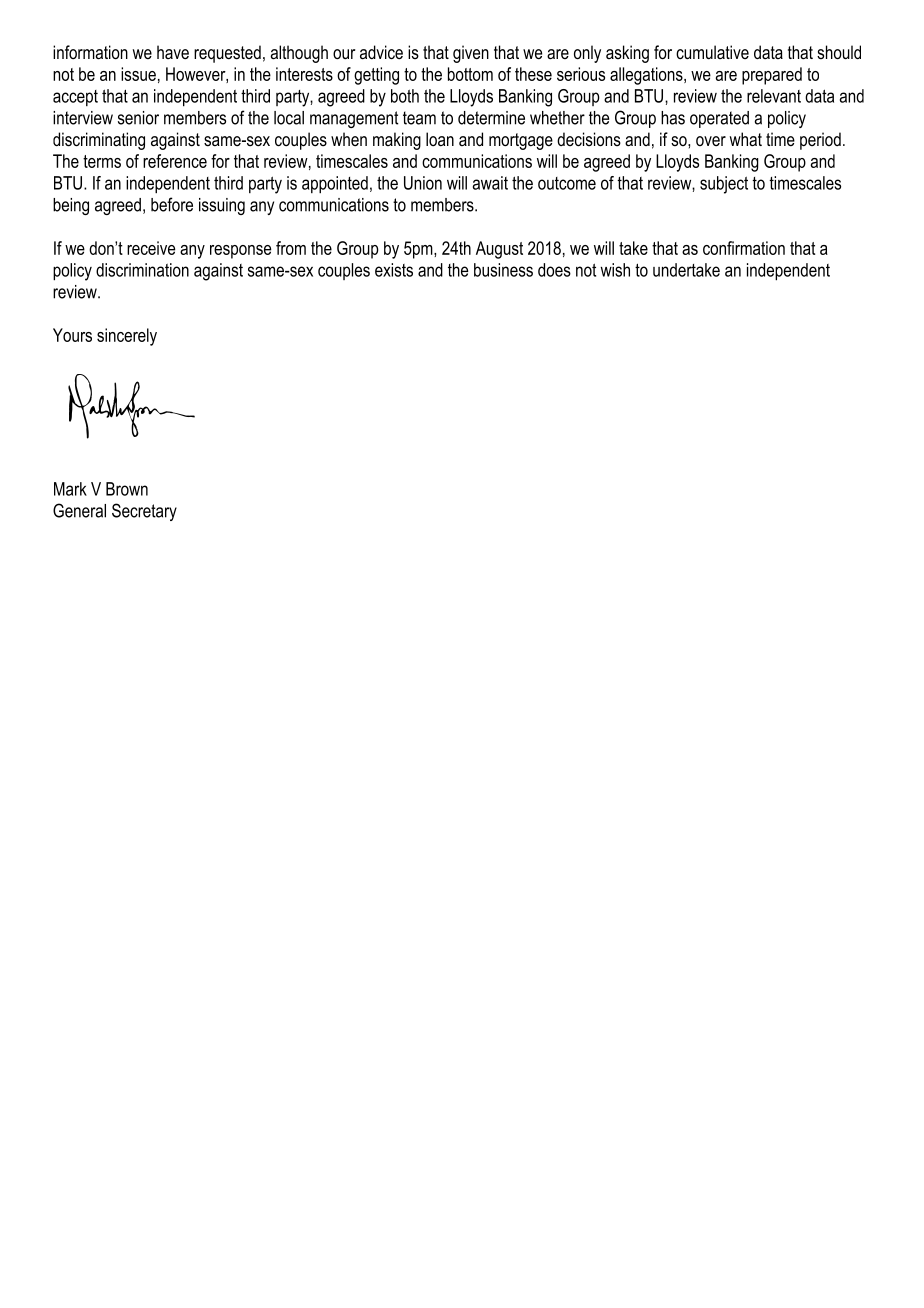  Describe the element at coordinates (503, 270) in the screenshot. I see `business` at that location.
